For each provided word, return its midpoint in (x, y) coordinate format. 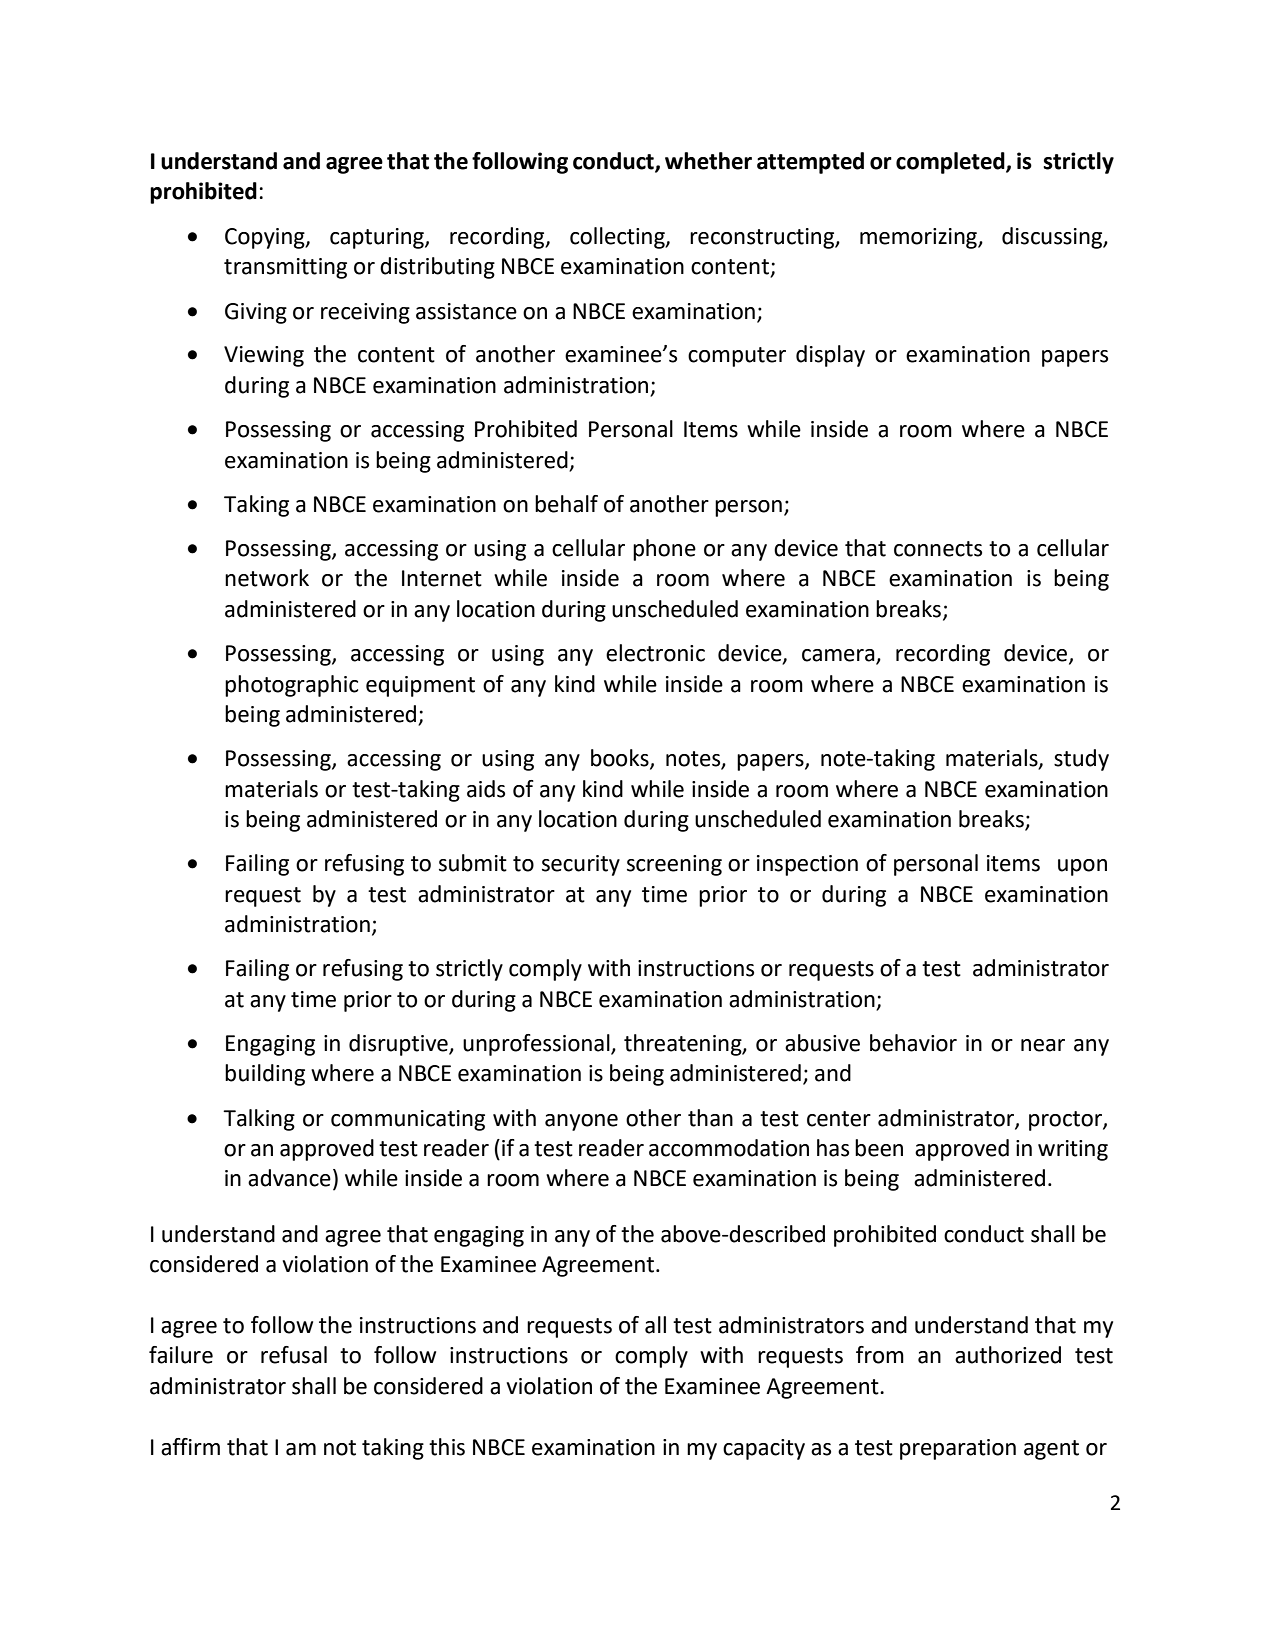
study (1081, 760)
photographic (291, 686)
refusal (294, 1355)
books (621, 759)
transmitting (285, 268)
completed (951, 163)
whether (708, 161)
